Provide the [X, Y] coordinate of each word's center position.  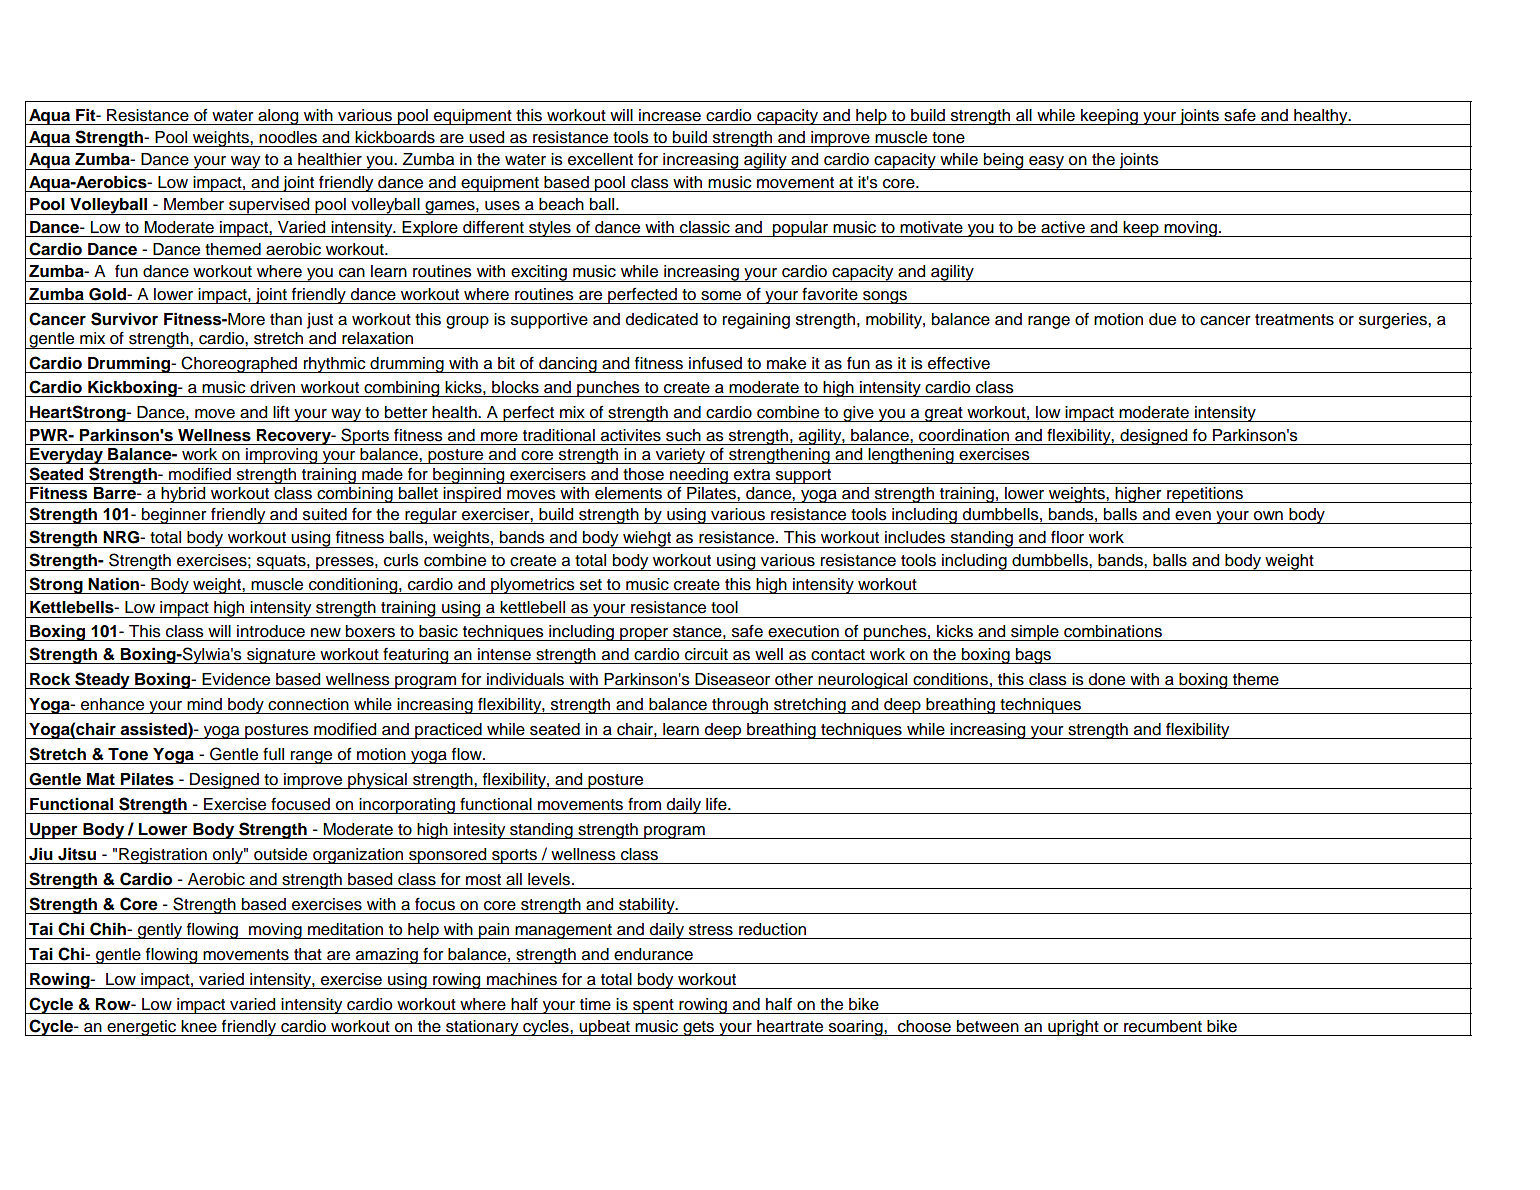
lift [281, 411]
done [1107, 679]
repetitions [1205, 495]
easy [1047, 163]
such [683, 435]
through [740, 706]
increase [670, 115]
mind [204, 704]
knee [199, 1026]
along [278, 117]
